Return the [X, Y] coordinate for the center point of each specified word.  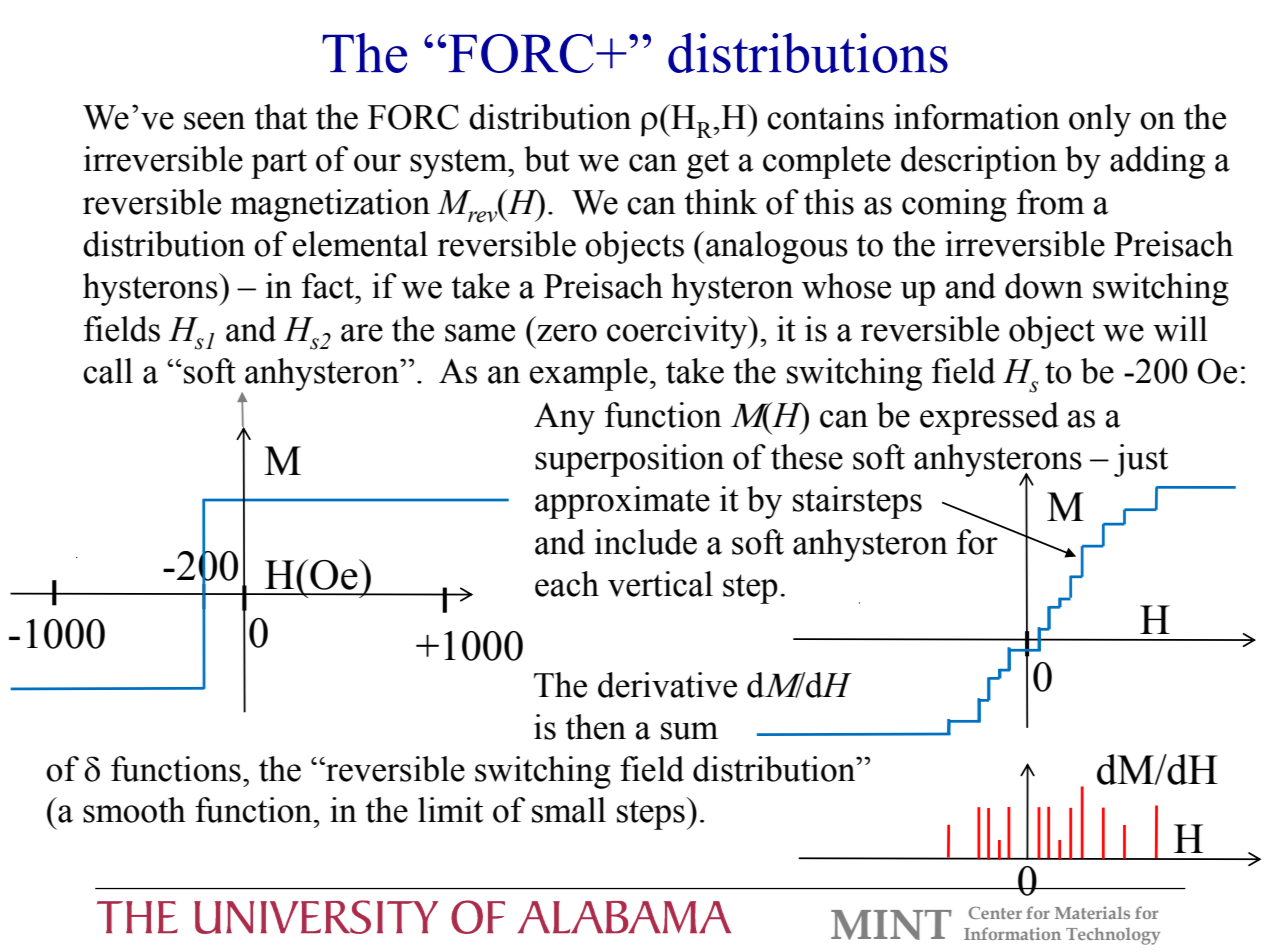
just [1141, 460]
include [646, 542]
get [708, 164]
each [567, 584]
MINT [891, 925]
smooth [134, 810]
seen [214, 121]
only [1100, 120]
